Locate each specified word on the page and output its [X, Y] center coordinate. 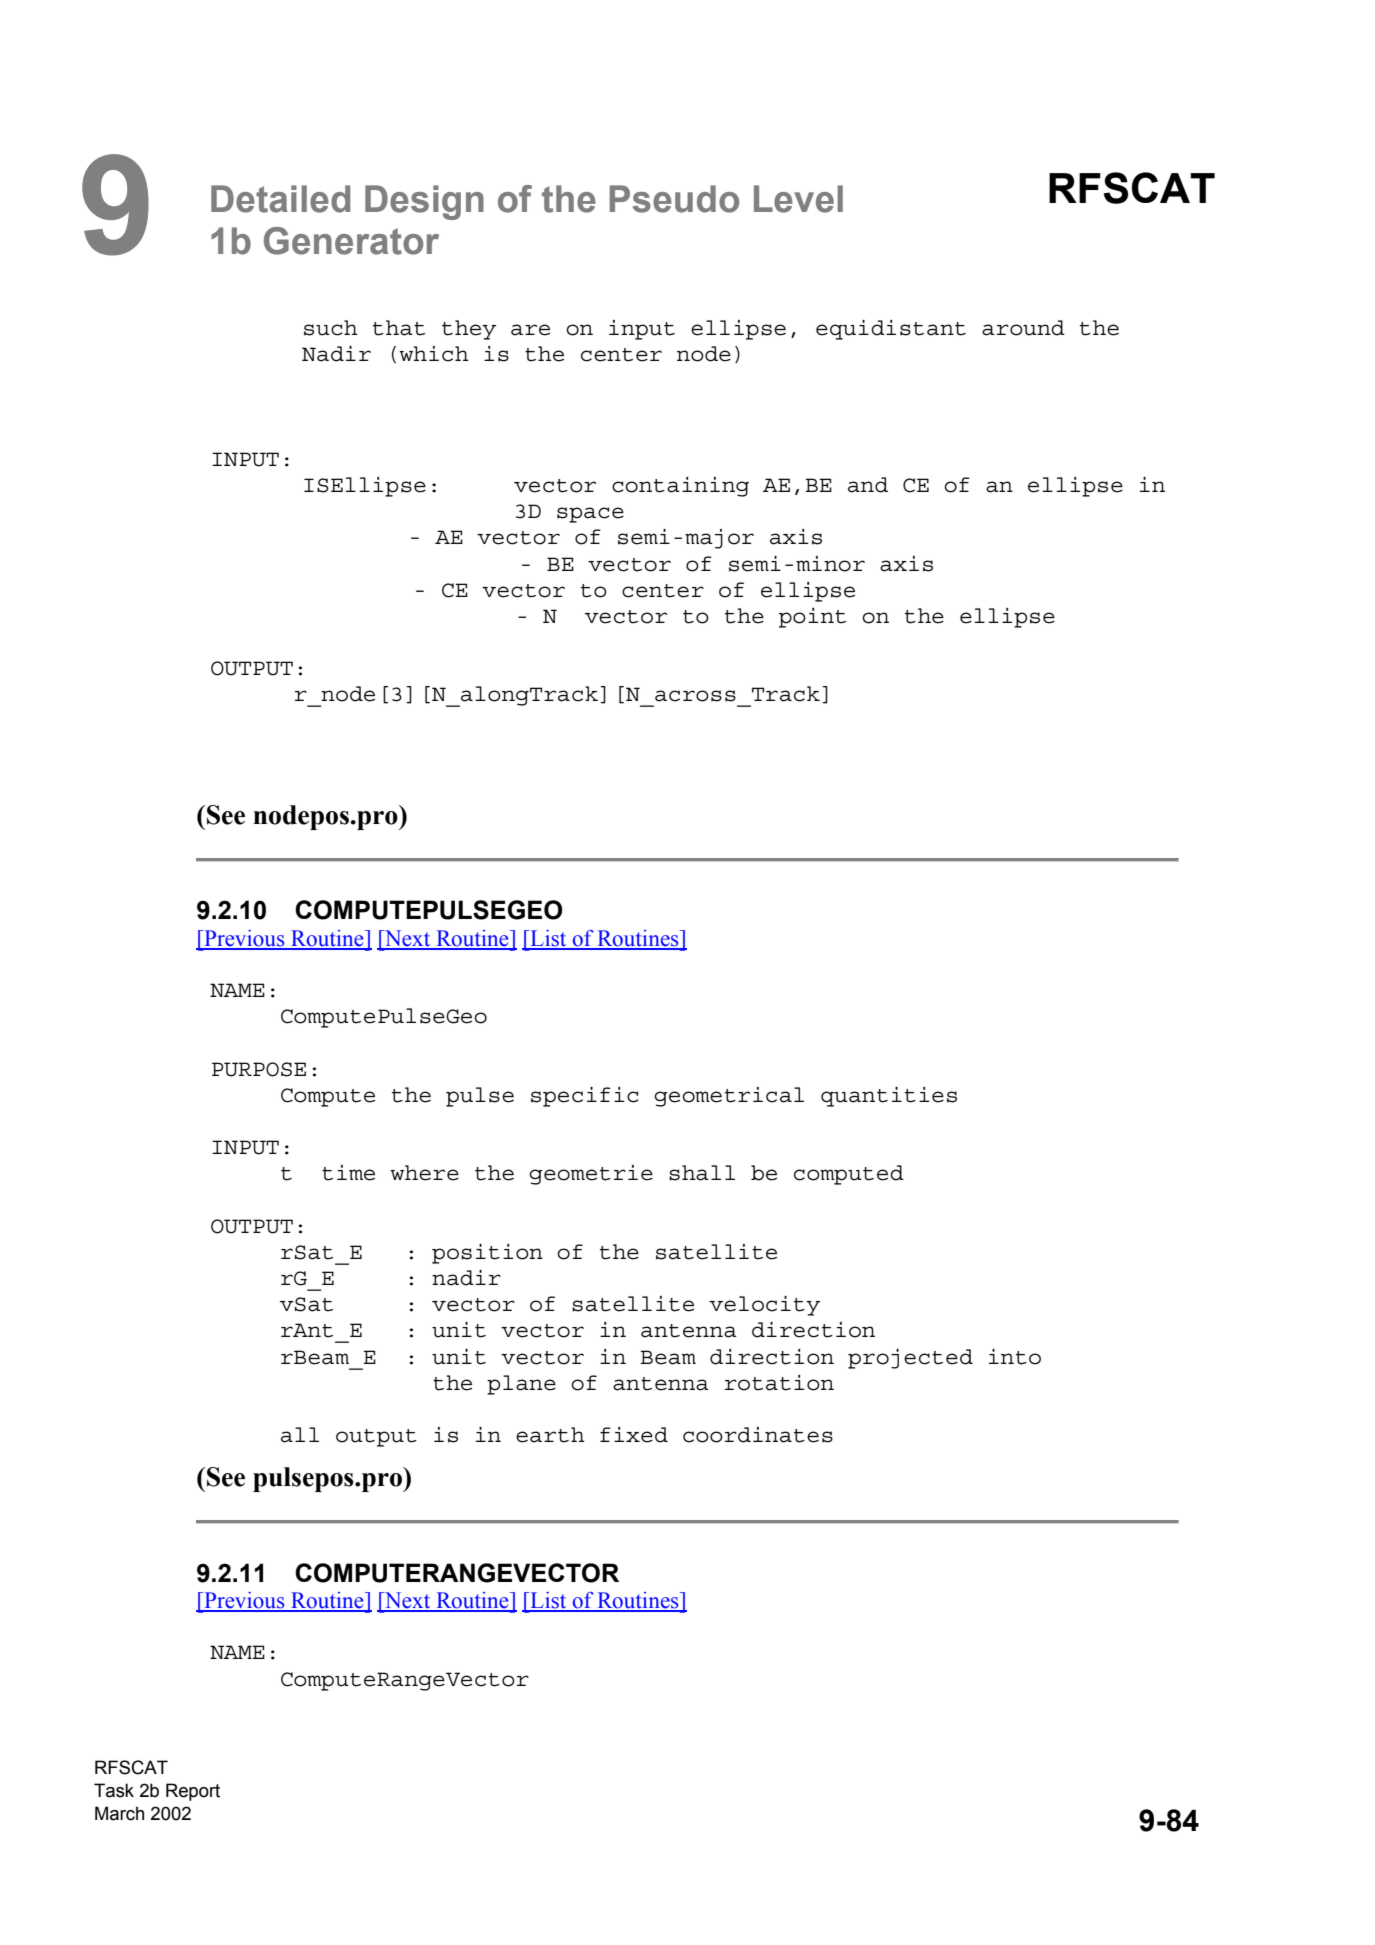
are [530, 330]
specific [585, 1097]
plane [521, 1385]
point [812, 618]
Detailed [280, 199]
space [590, 515]
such [331, 328]
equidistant [891, 330]
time [348, 1173]
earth [550, 1435]
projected [910, 1359]
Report [193, 1792]
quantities [889, 1097]
